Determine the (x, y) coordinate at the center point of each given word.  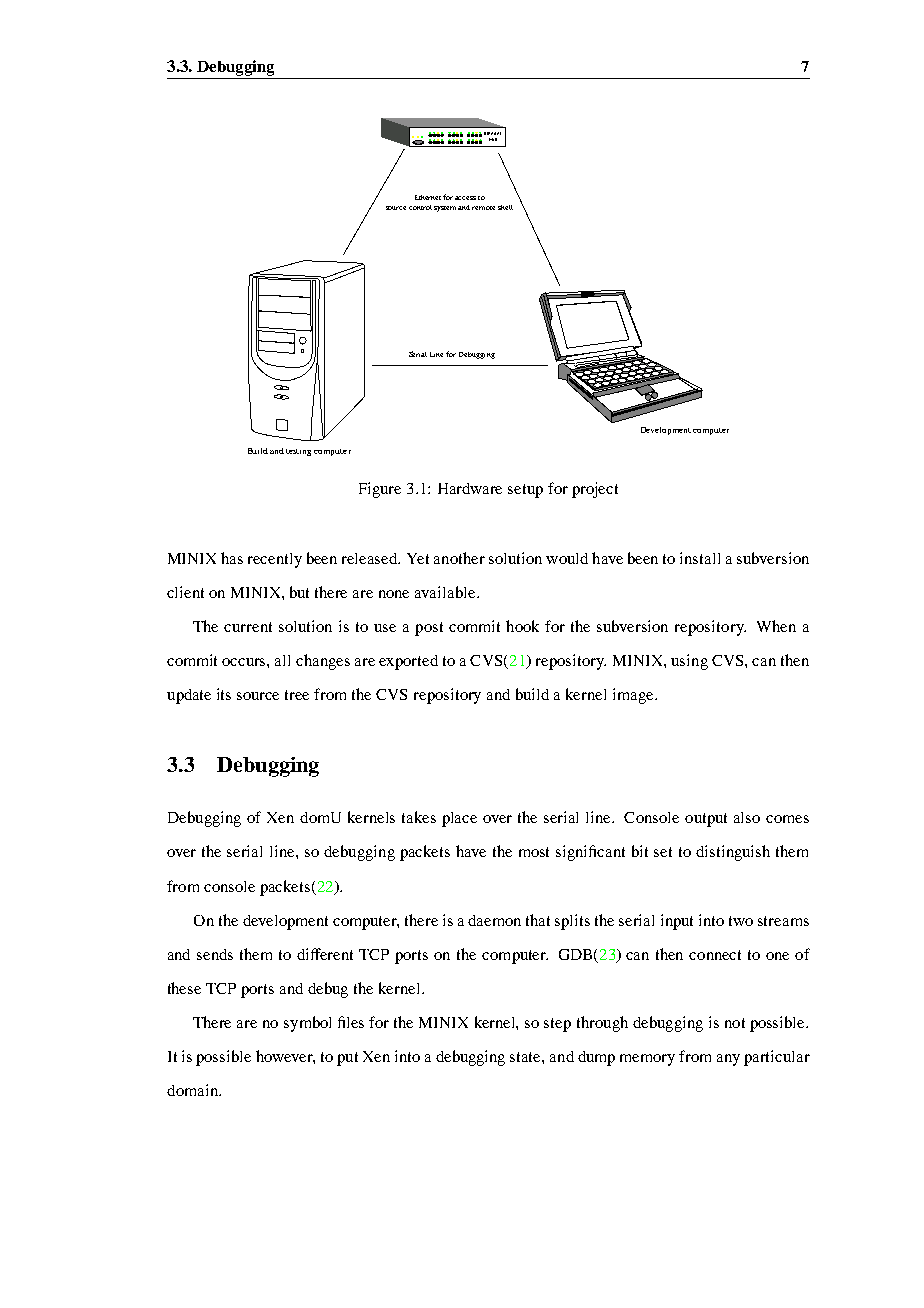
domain (193, 1090)
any (728, 1060)
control (420, 207)
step (557, 1025)
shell (505, 207)
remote (483, 208)
